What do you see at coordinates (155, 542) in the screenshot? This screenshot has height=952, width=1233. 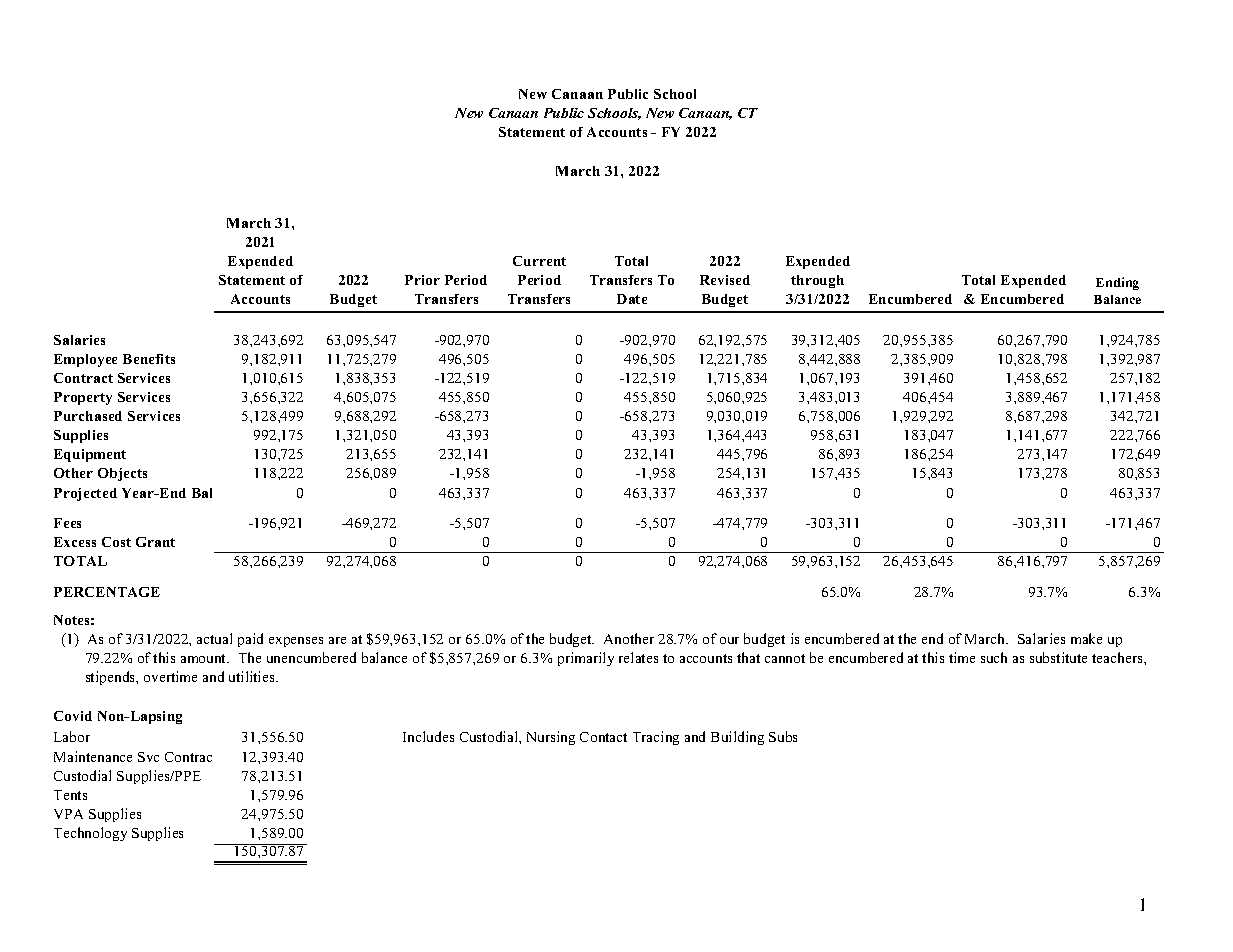 I see `Grant` at bounding box center [155, 542].
